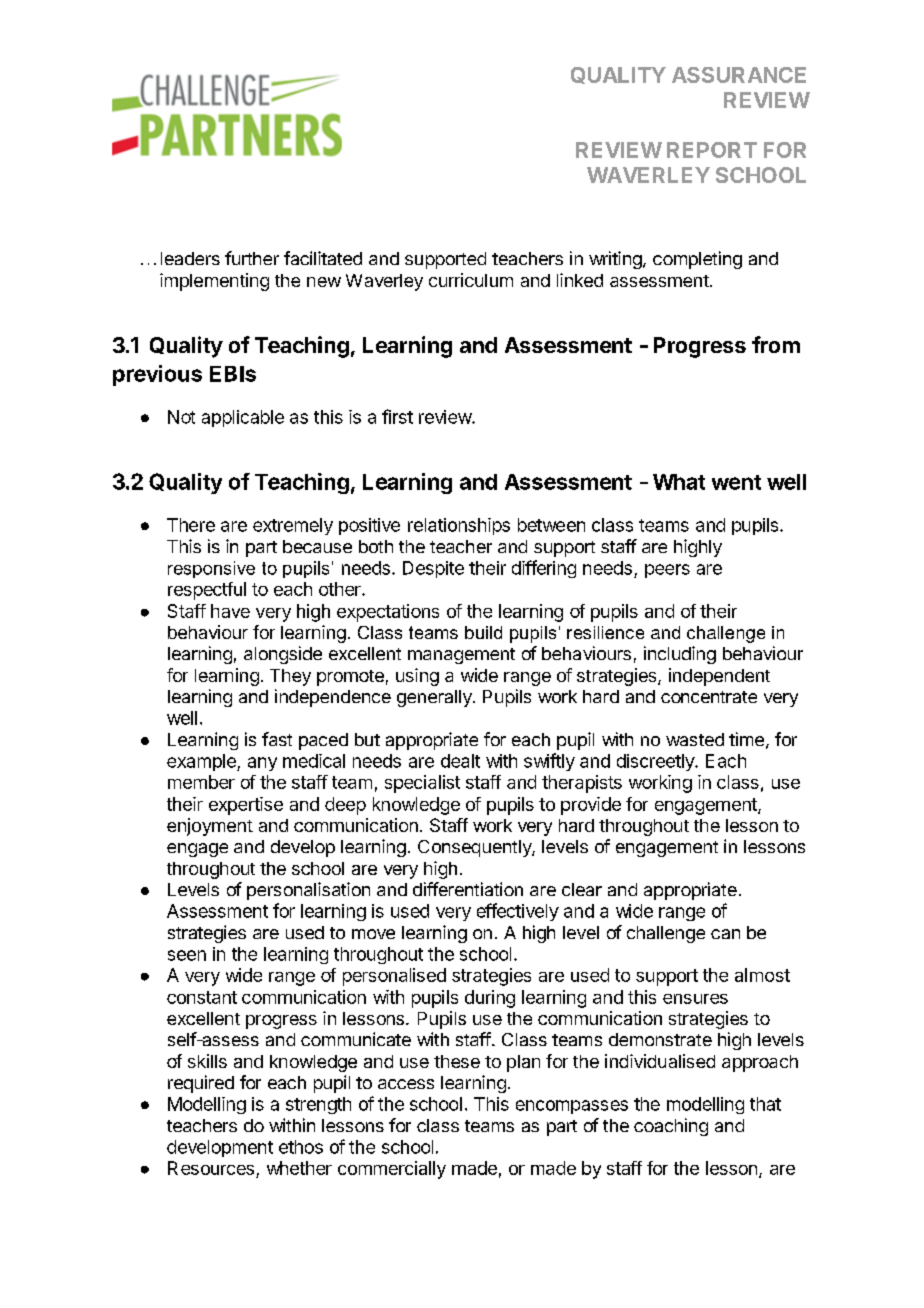 Image resolution: width=924 pixels, height=1308 pixels. What do you see at coordinates (210, 827) in the page?
I see `enjoyment` at bounding box center [210, 827].
